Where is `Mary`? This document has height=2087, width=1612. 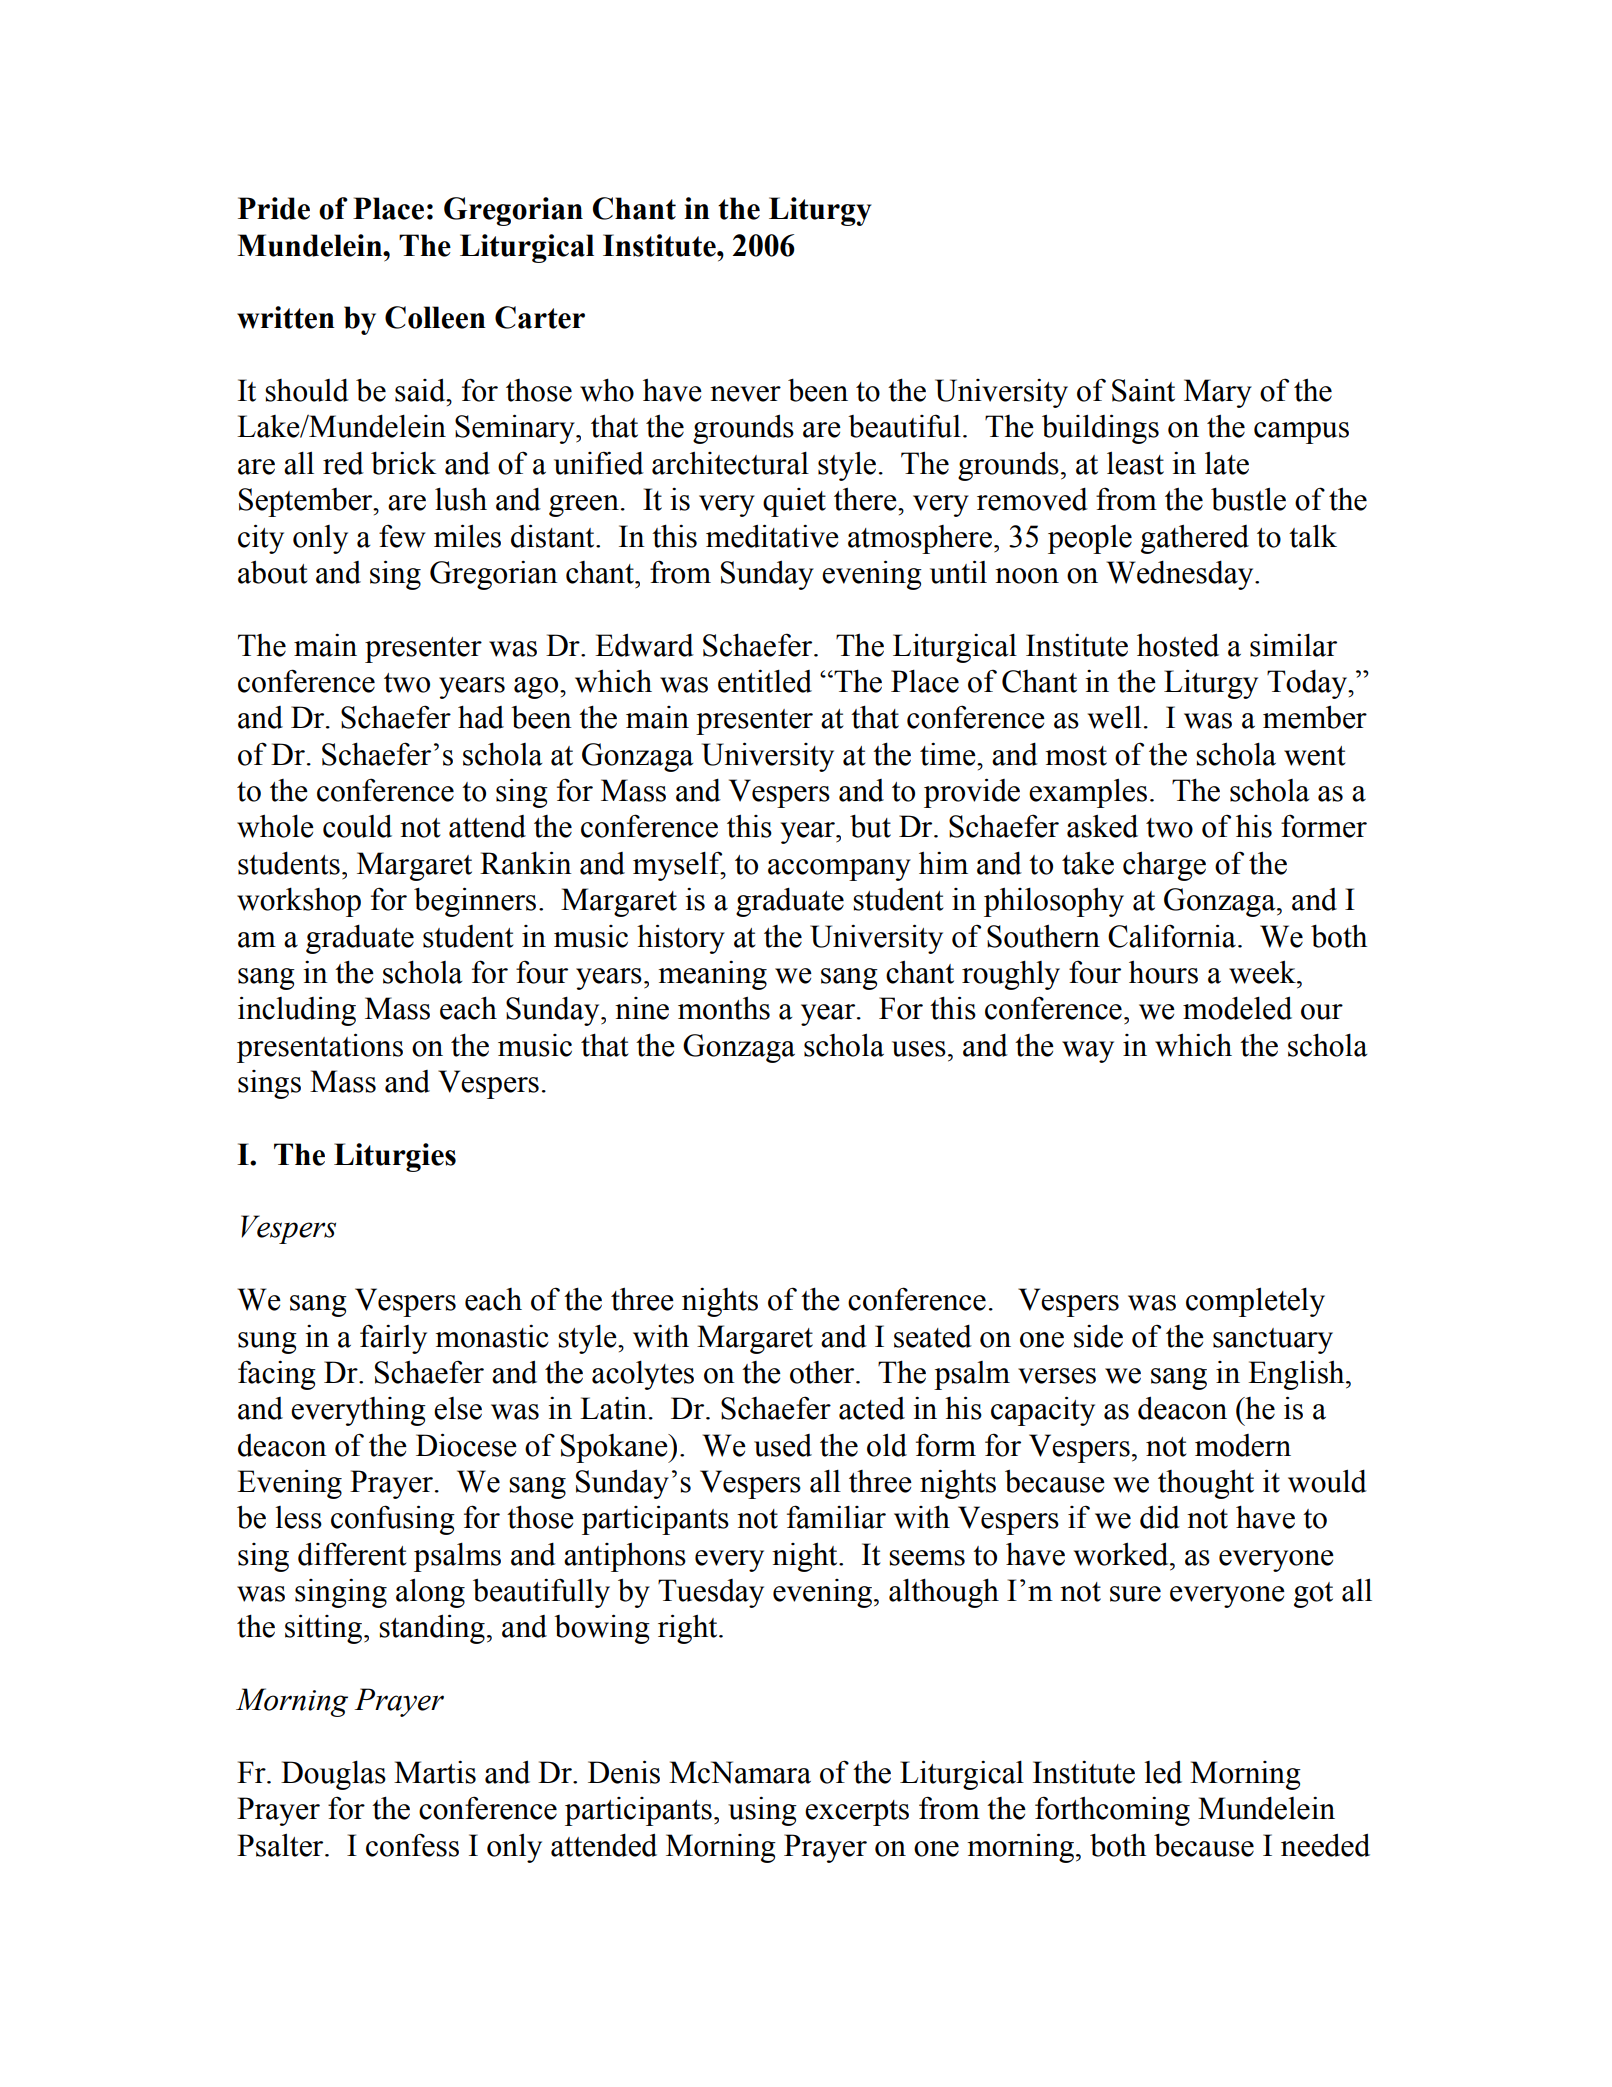
Mary is located at coordinates (1218, 393).
